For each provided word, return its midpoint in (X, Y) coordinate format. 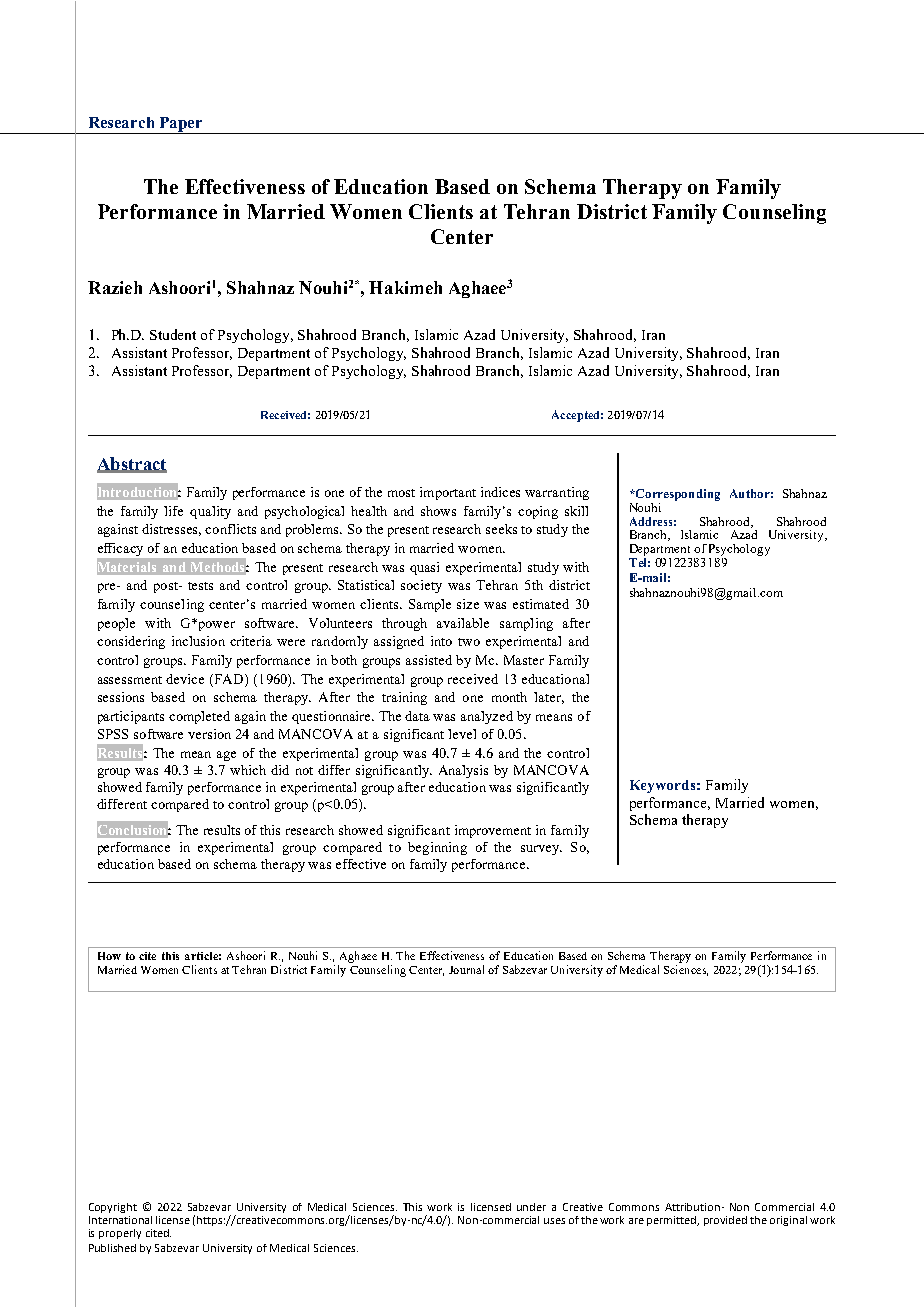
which (248, 770)
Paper (182, 125)
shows (438, 511)
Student (173, 334)
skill (576, 511)
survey (541, 850)
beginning (437, 848)
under (531, 1207)
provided (725, 1221)
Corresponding (676, 496)
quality (210, 512)
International (120, 1220)
